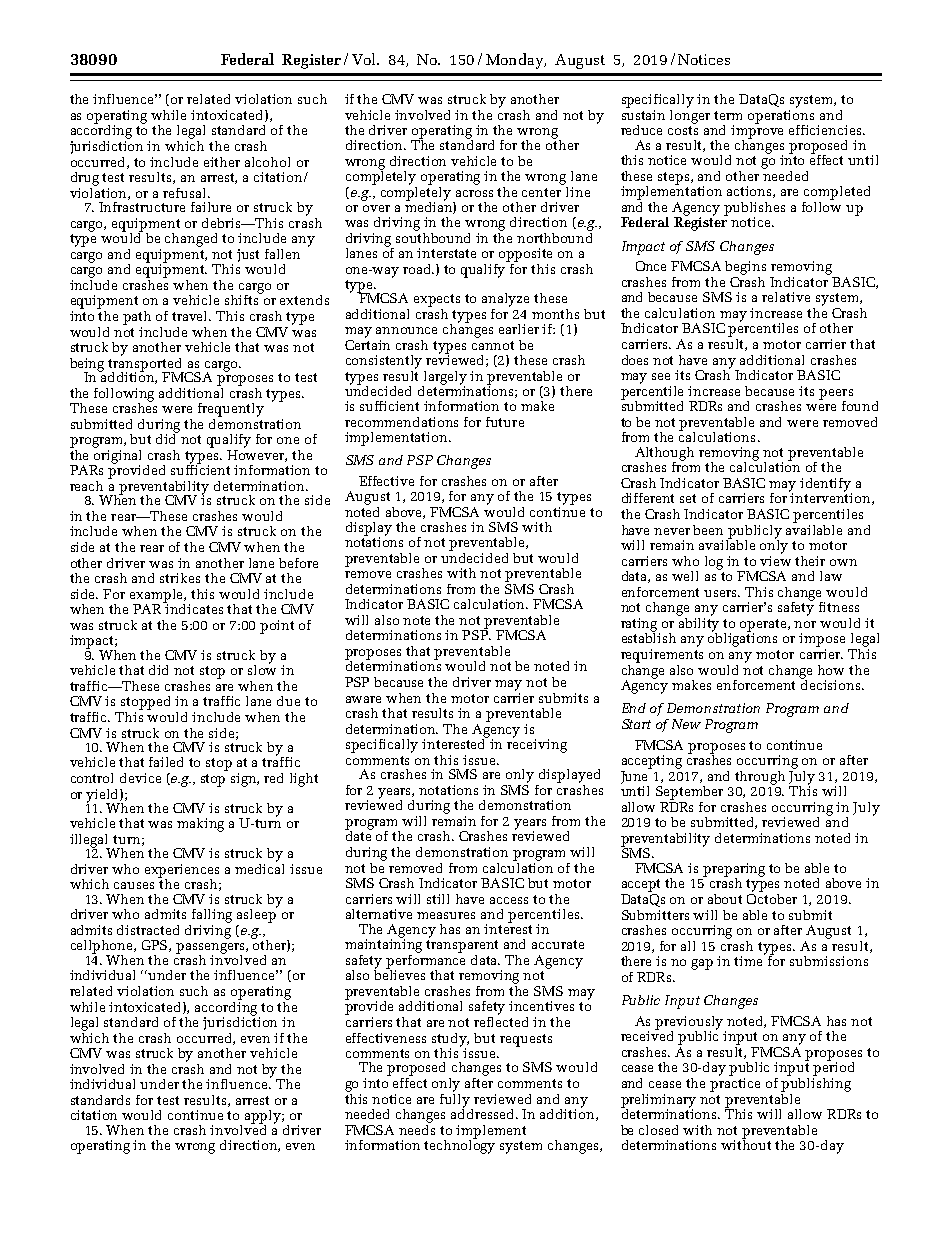  Describe the element at coordinates (456, 1100) in the page. I see `fully` at that location.
